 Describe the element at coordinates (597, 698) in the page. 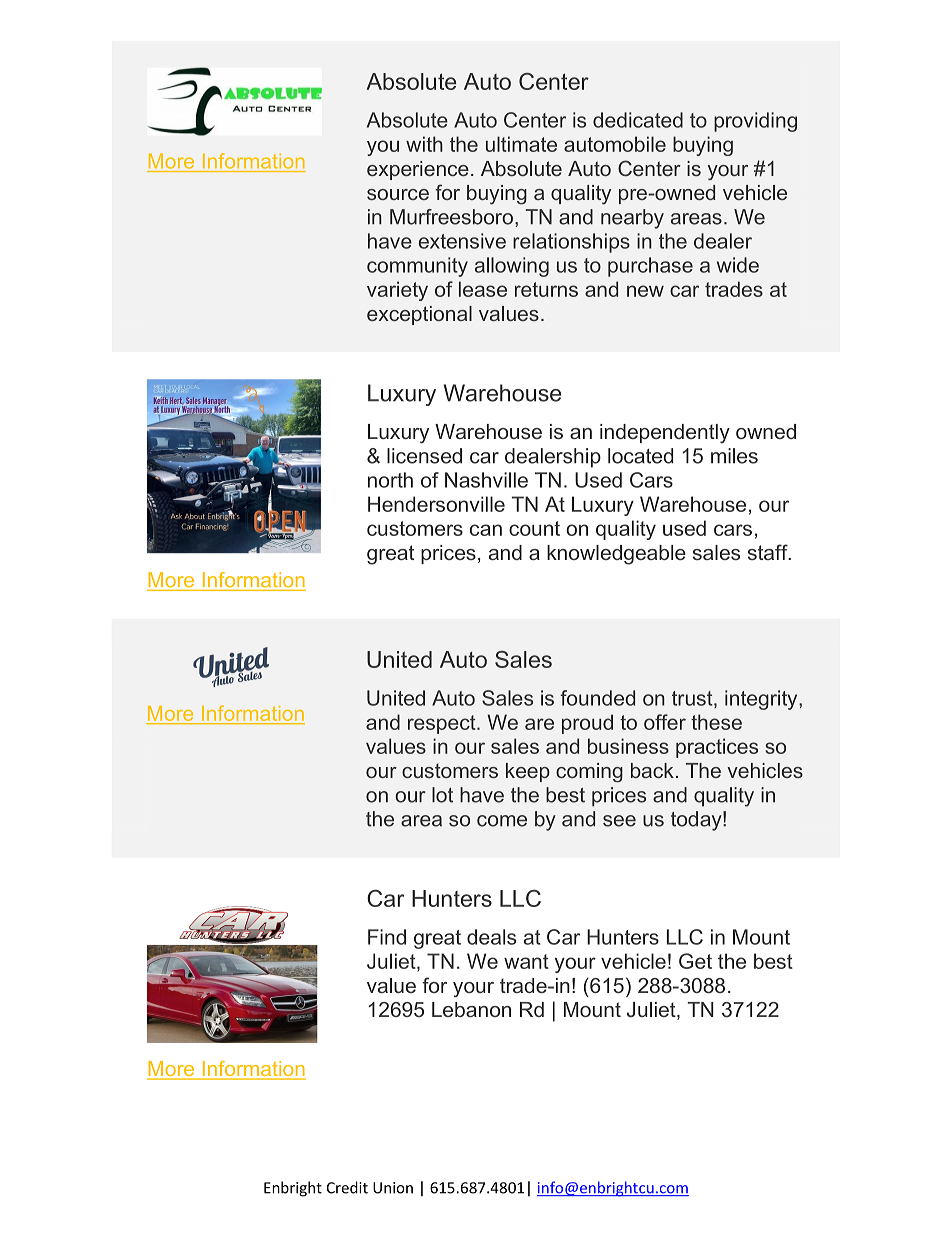

I see `founded` at that location.
